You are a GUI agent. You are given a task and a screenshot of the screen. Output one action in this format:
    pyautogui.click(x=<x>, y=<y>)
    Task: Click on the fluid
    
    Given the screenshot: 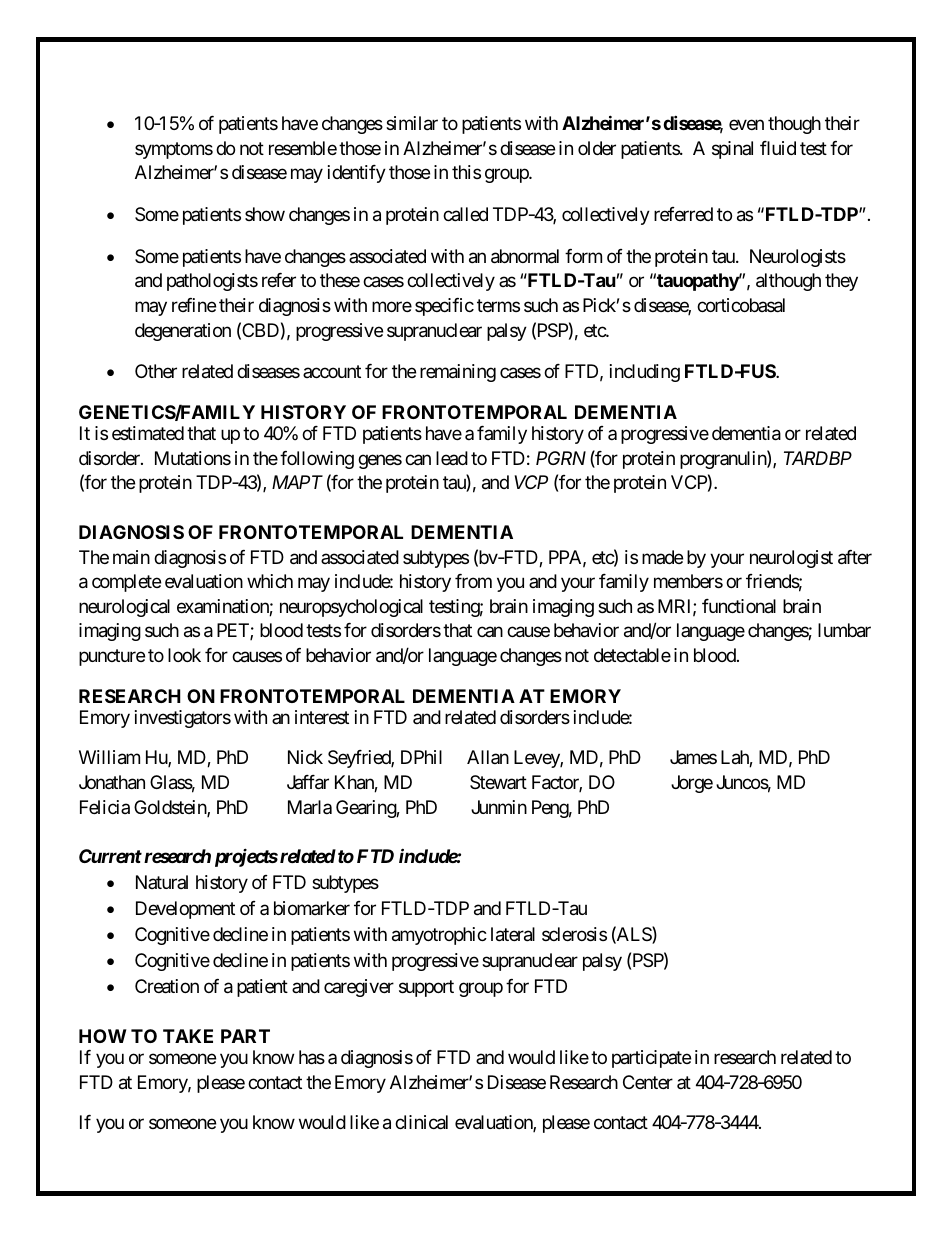 What is the action you would take?
    pyautogui.click(x=778, y=148)
